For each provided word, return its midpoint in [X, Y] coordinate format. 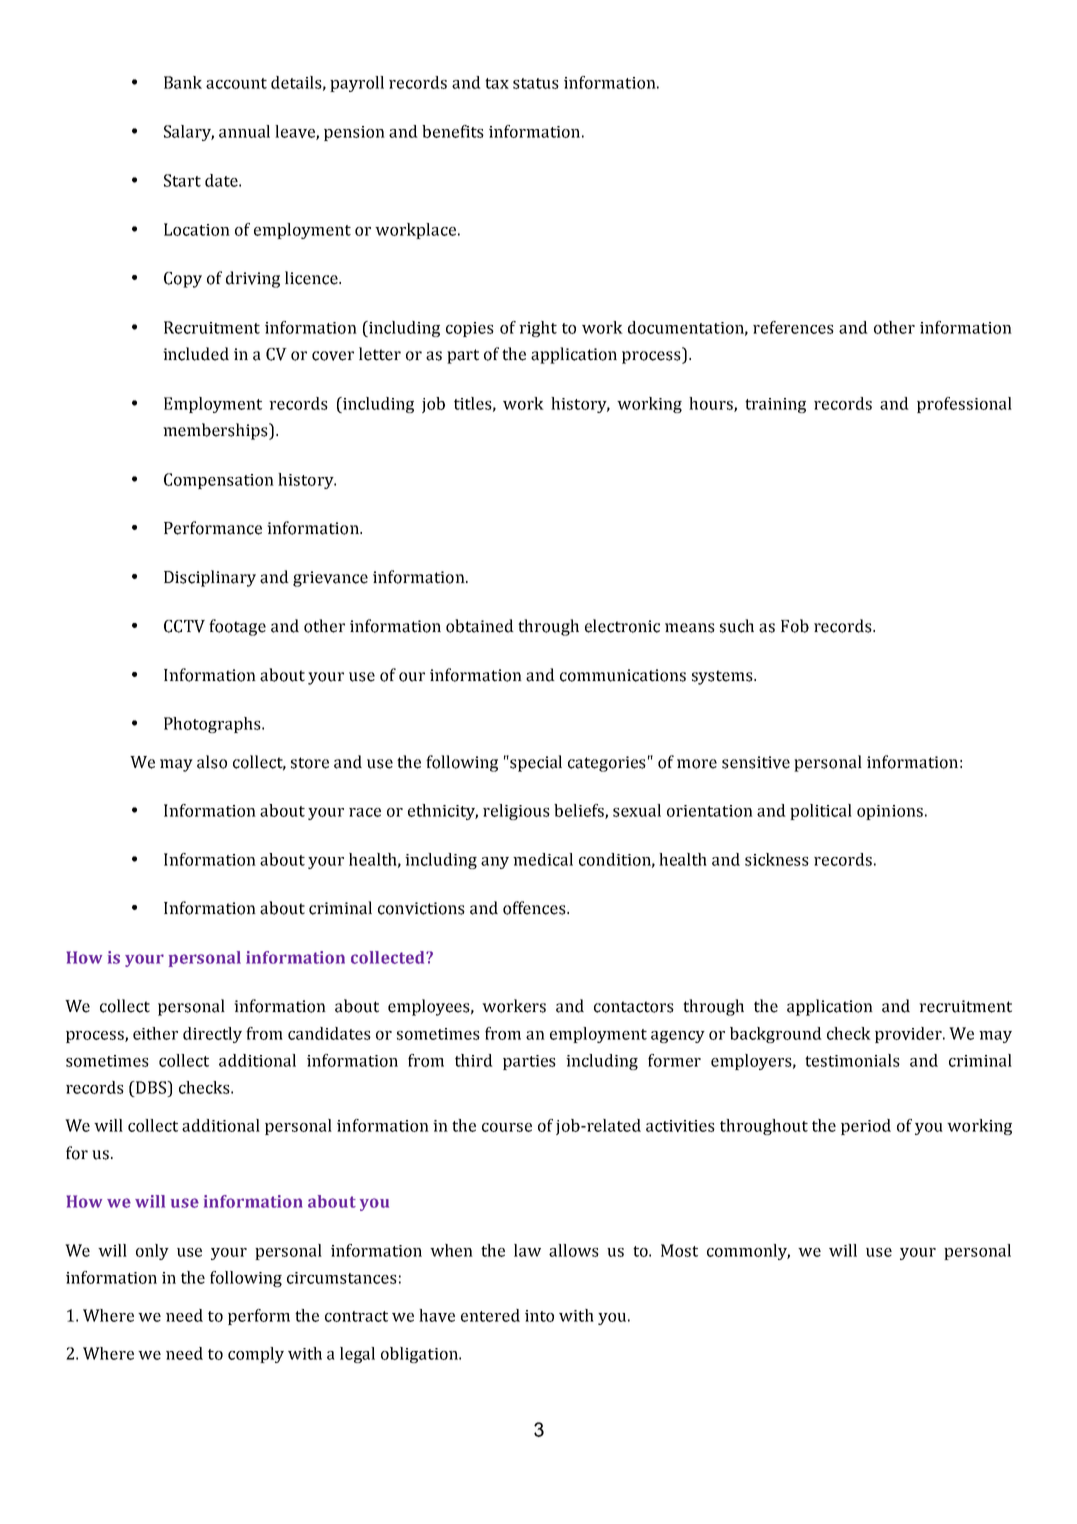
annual [244, 131]
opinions [890, 812]
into [539, 1316]
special [535, 763]
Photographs [213, 725]
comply [256, 1355]
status [536, 83]
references [793, 327]
